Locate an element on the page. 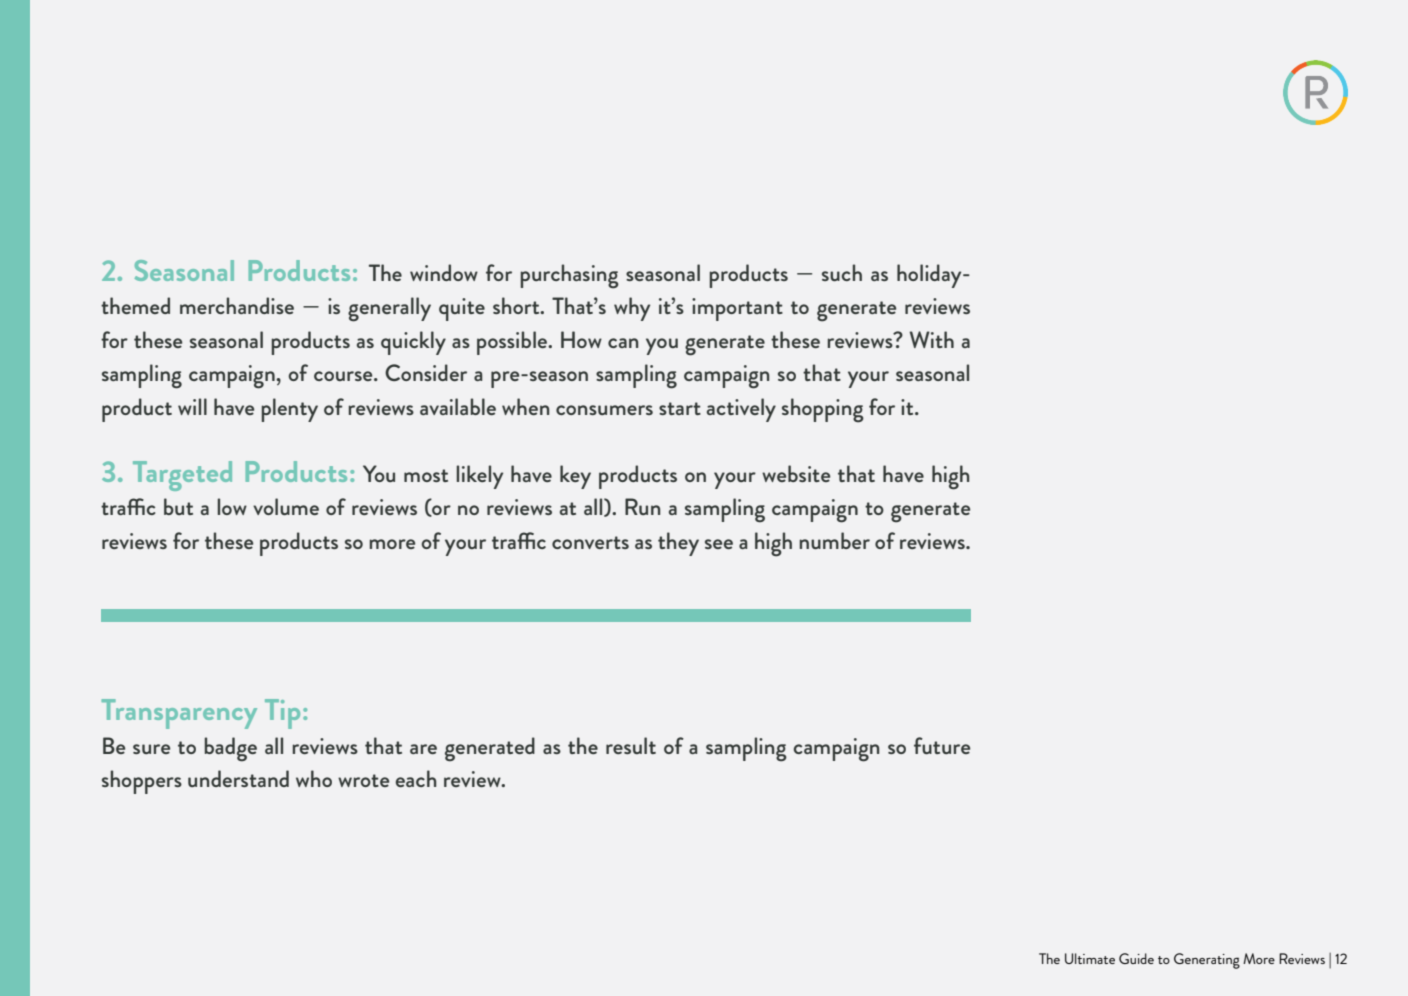  With is located at coordinates (932, 339).
